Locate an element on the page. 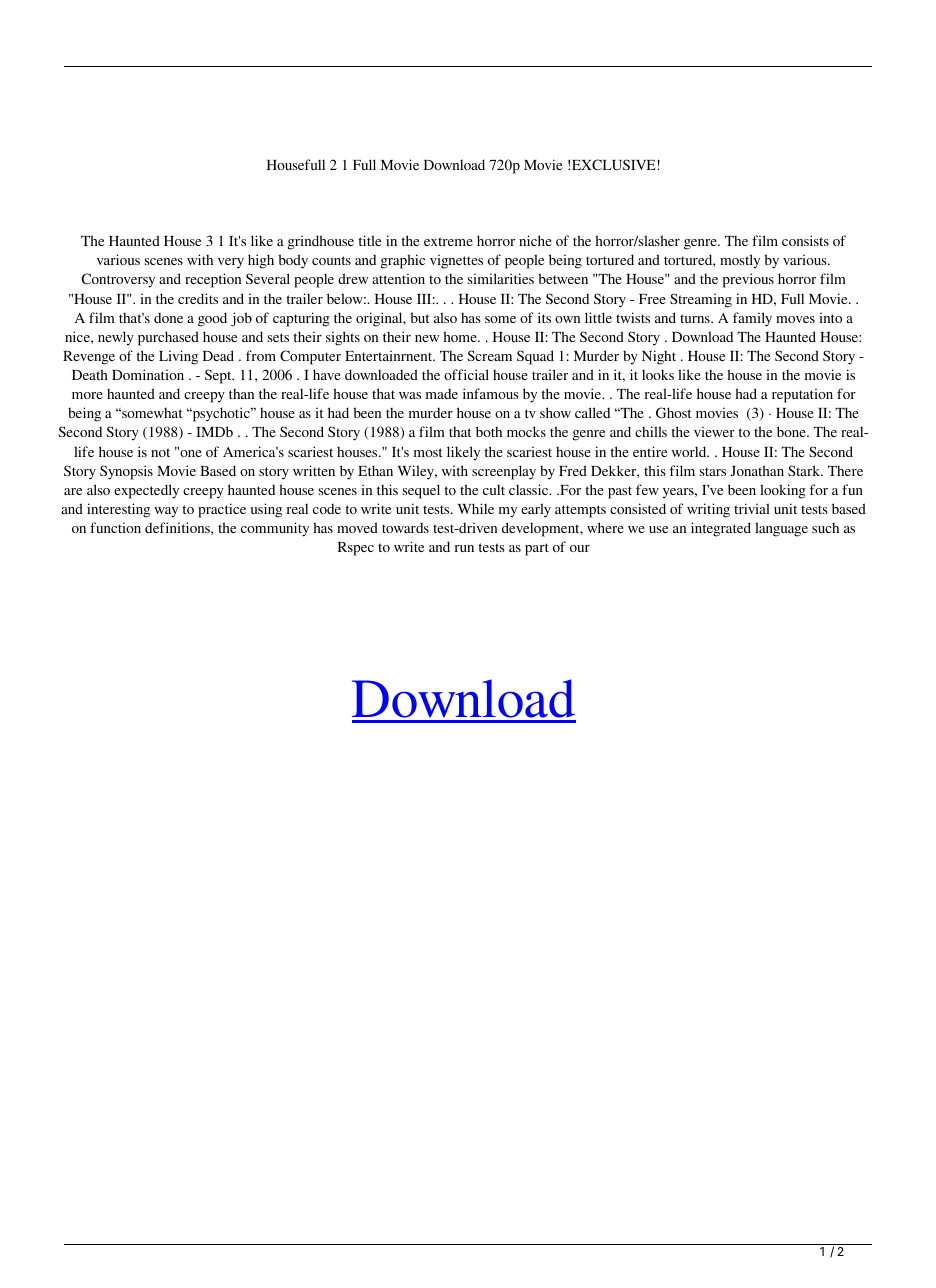 The width and height of the document is (936, 1288). very is located at coordinates (231, 263).
